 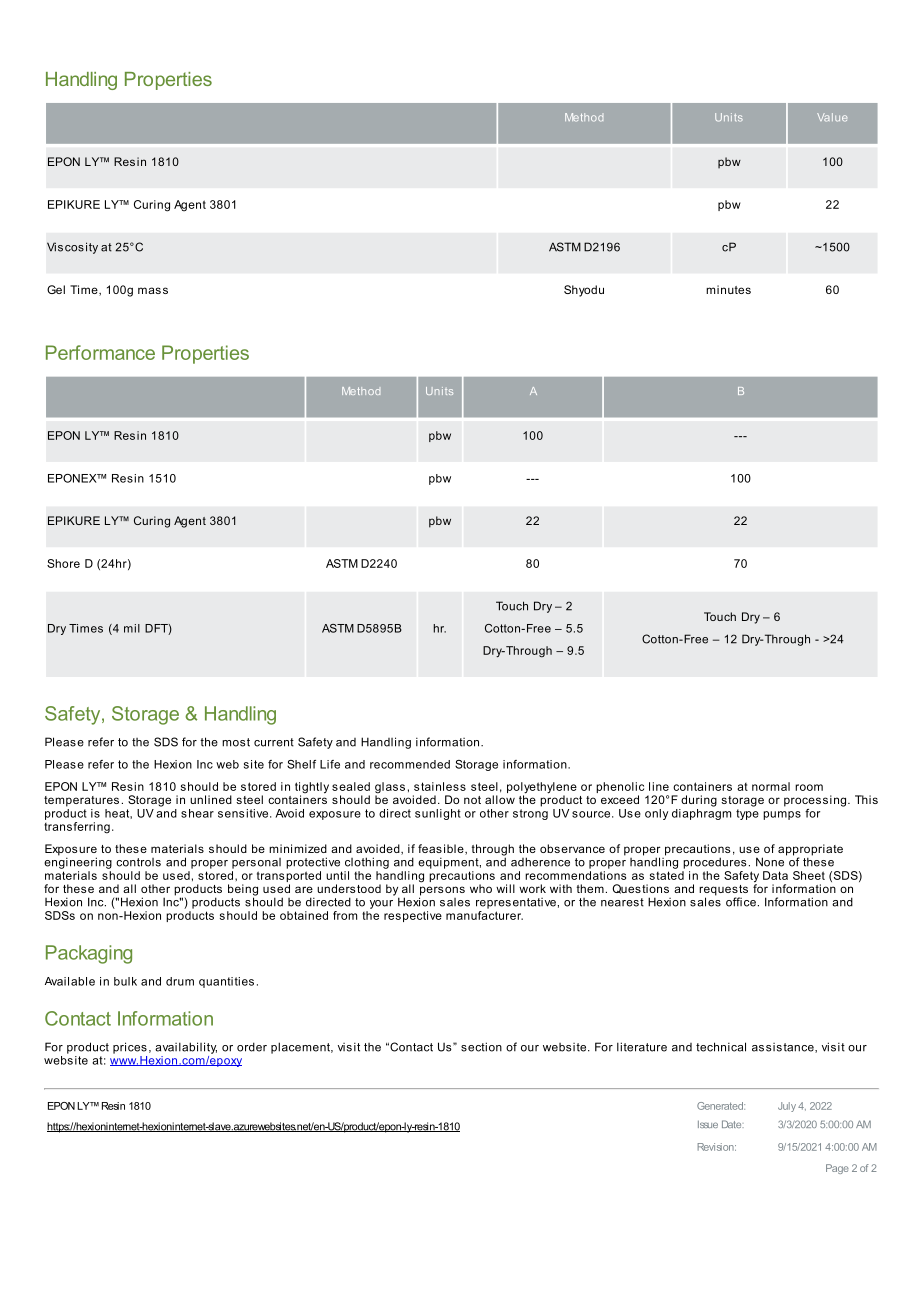 I want to click on prices, so click(x=130, y=1048).
